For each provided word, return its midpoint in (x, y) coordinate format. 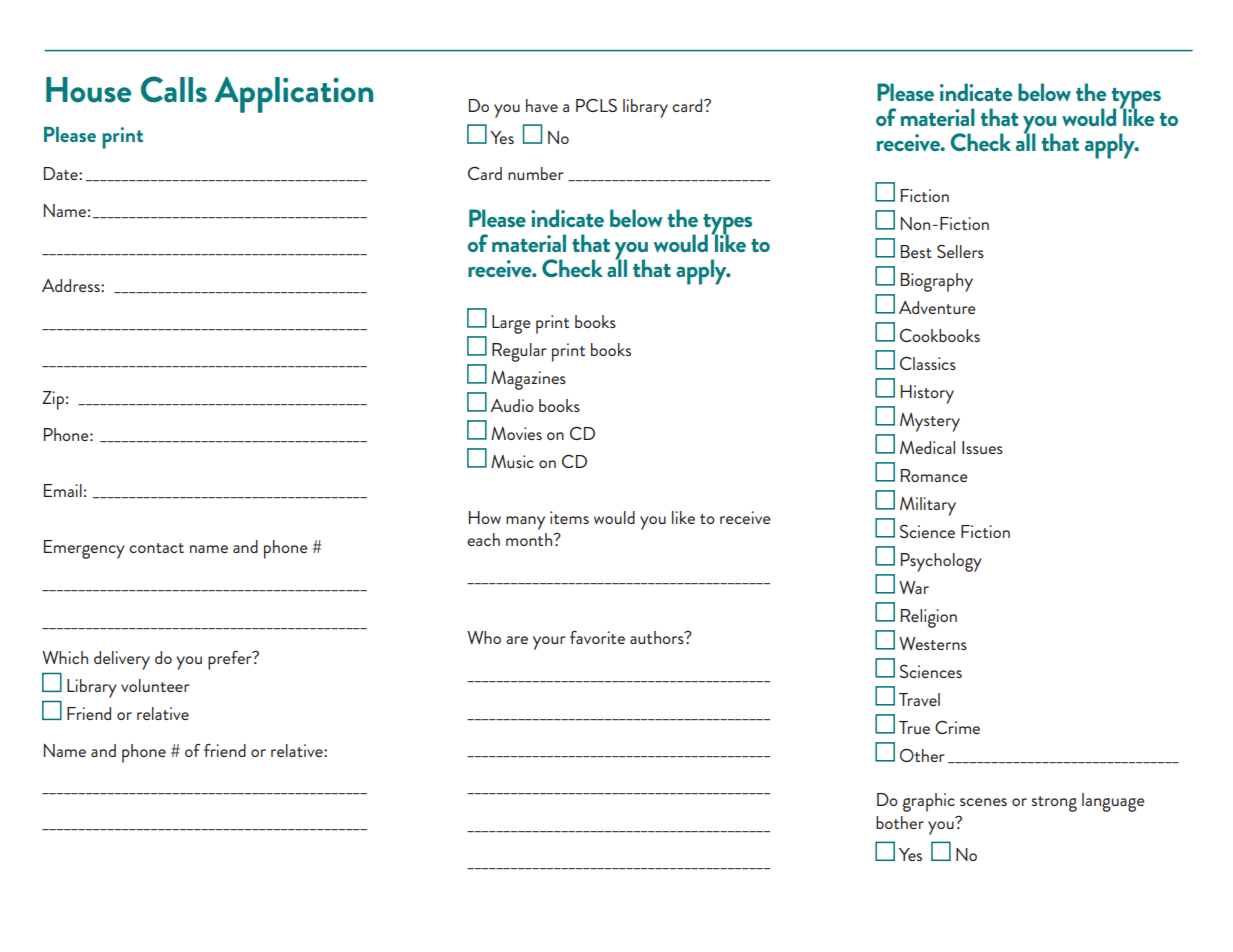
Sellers (960, 251)
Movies (516, 433)
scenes (983, 802)
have (542, 105)
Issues (982, 447)
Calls (174, 89)
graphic (929, 802)
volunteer (155, 685)
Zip (53, 400)
